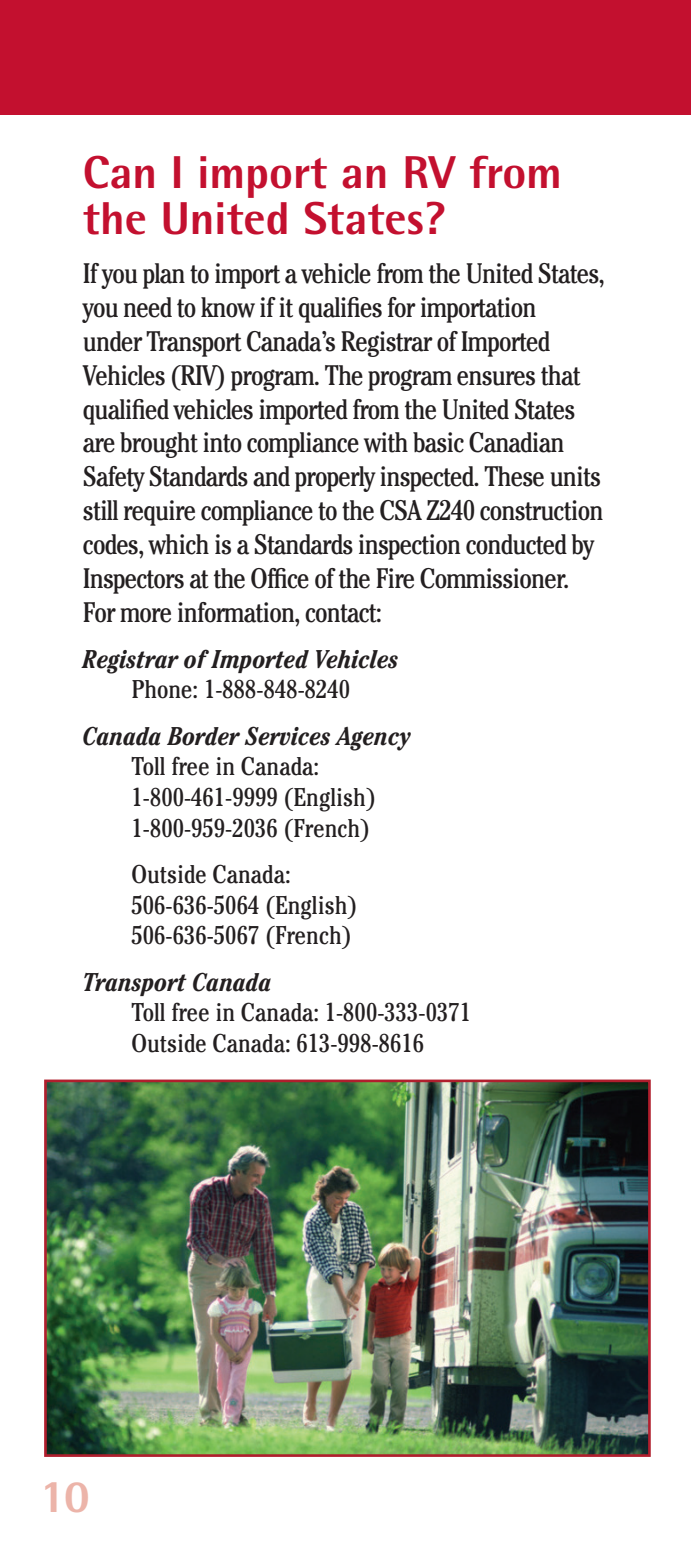 This screenshot has width=691, height=1568. What do you see at coordinates (287, 736) in the screenshot?
I see `Services` at bounding box center [287, 736].
